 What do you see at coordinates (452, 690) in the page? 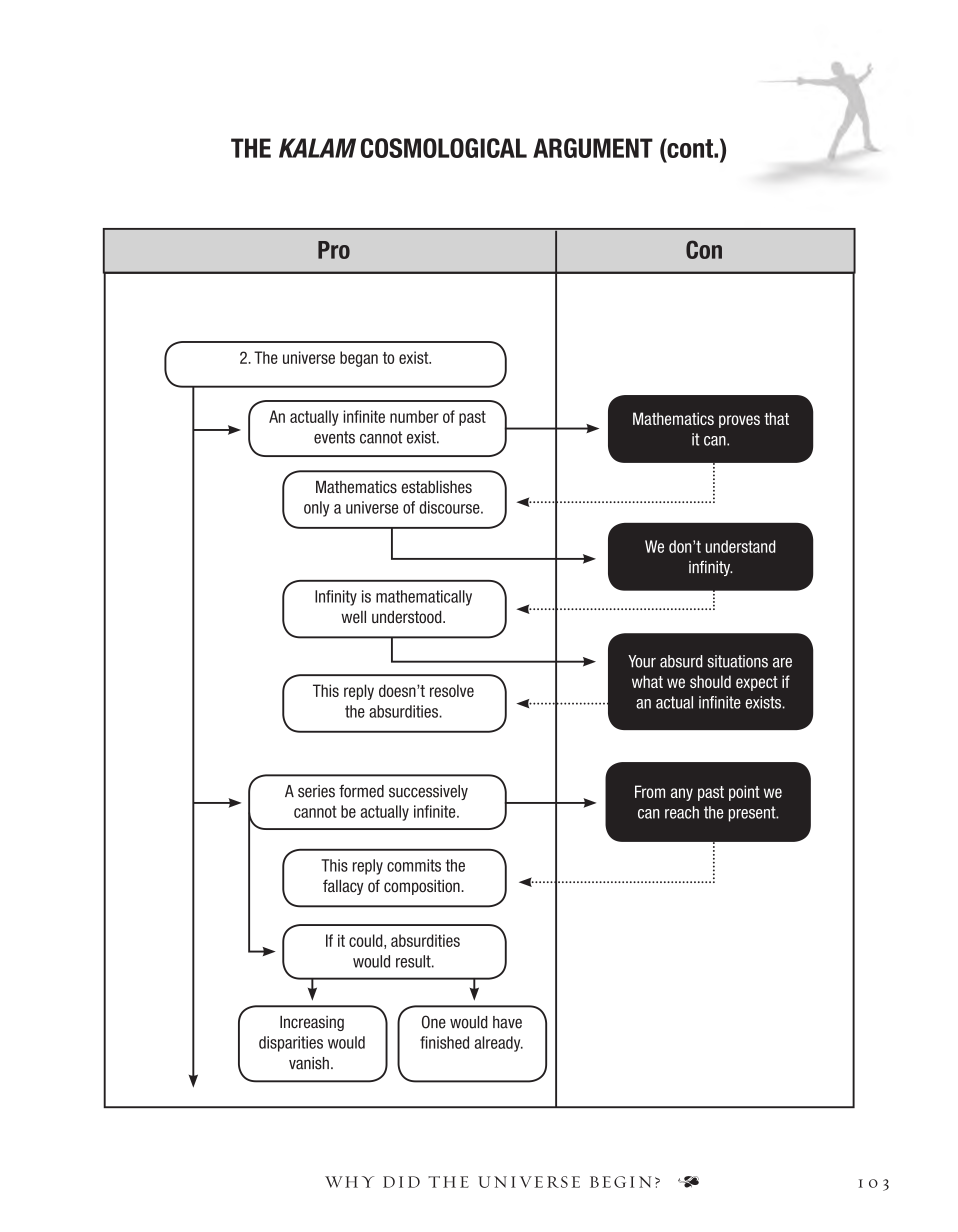
I see `resolve` at bounding box center [452, 690].
